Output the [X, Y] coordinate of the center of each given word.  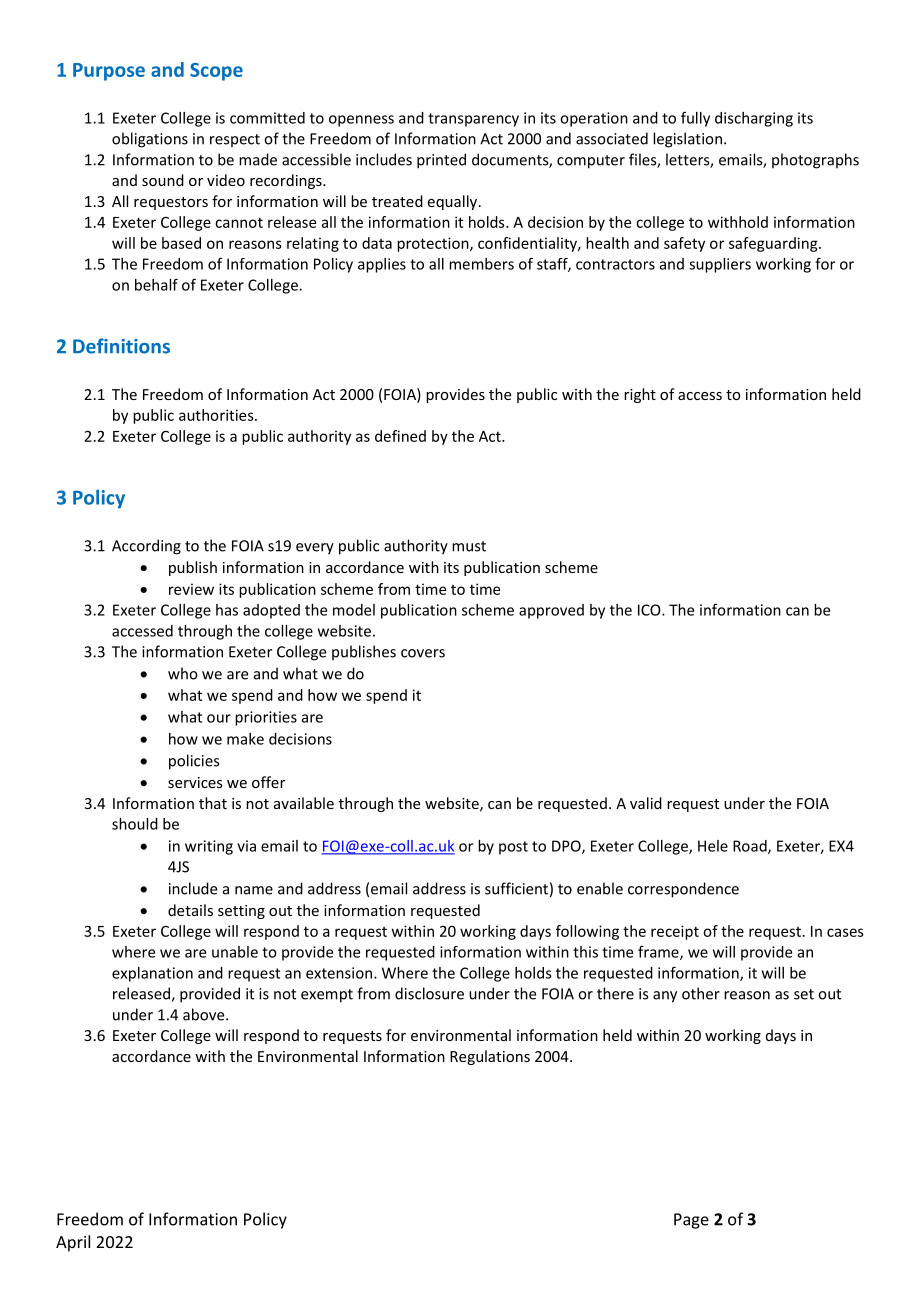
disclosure [429, 993]
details [190, 910]
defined [400, 436]
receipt [675, 932]
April [73, 1243]
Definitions [121, 346]
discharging [754, 119]
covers [423, 653]
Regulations [490, 1057]
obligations [150, 140]
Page [691, 1221]
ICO [650, 610]
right [640, 395]
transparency [473, 120]
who [183, 673]
